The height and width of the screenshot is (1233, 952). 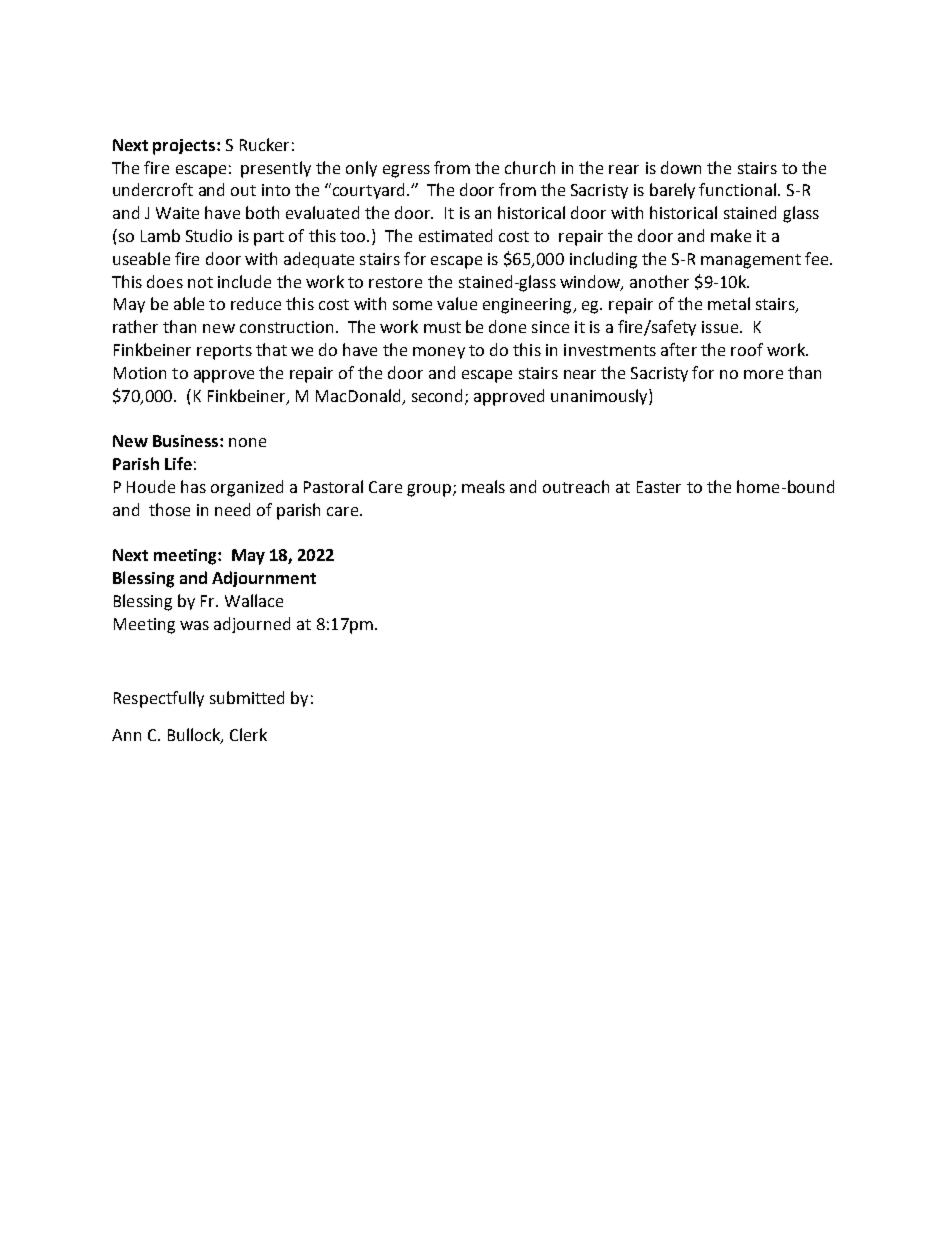 What do you see at coordinates (681, 167) in the screenshot?
I see `down` at bounding box center [681, 167].
